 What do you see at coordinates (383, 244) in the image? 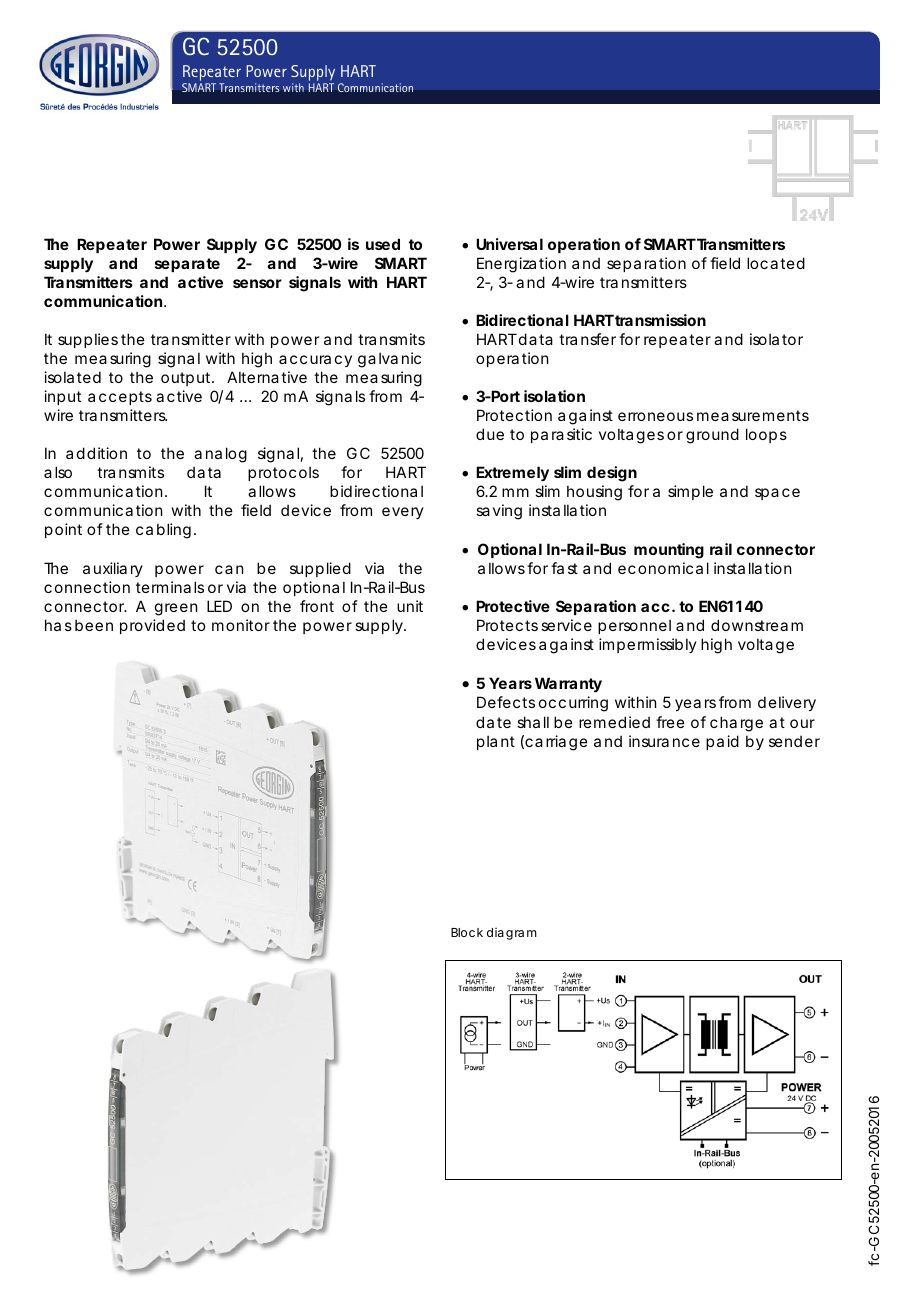
I see `used` at bounding box center [383, 244].
